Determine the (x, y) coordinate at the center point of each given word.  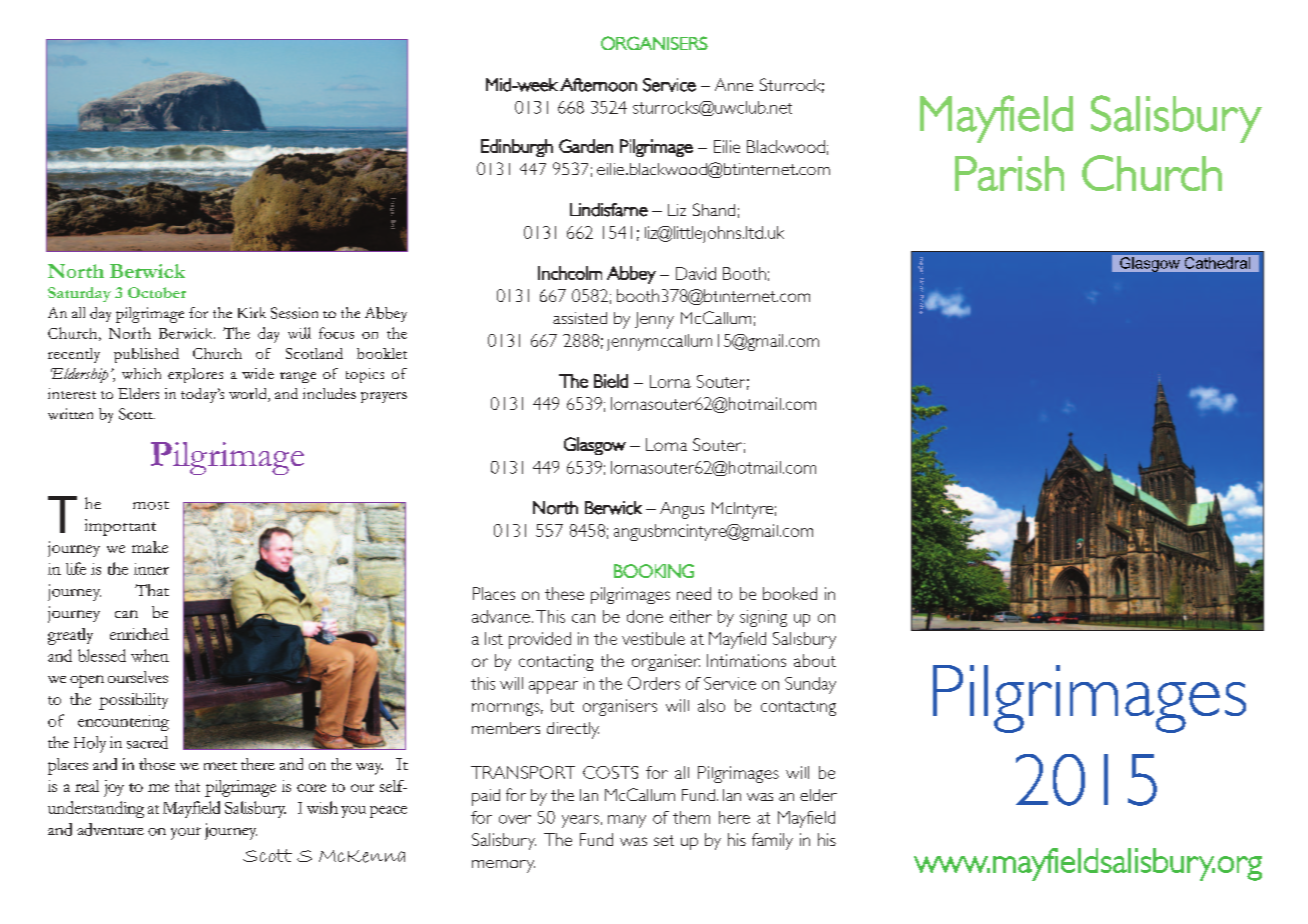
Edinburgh (517, 148)
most (151, 505)
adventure (110, 829)
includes (329, 393)
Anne (734, 84)
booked (790, 593)
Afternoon (598, 85)
